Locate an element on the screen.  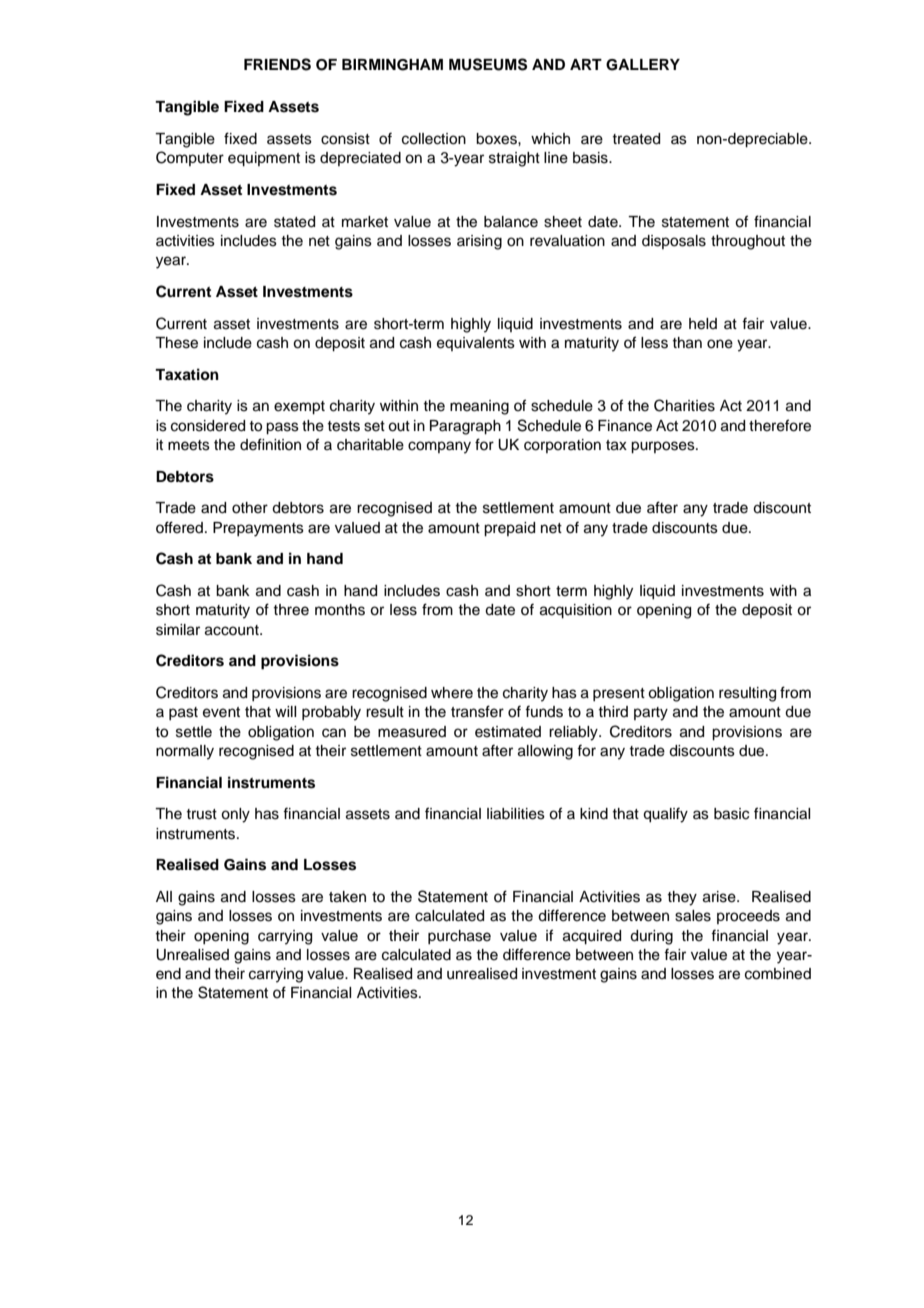
account is located at coordinates (233, 630).
